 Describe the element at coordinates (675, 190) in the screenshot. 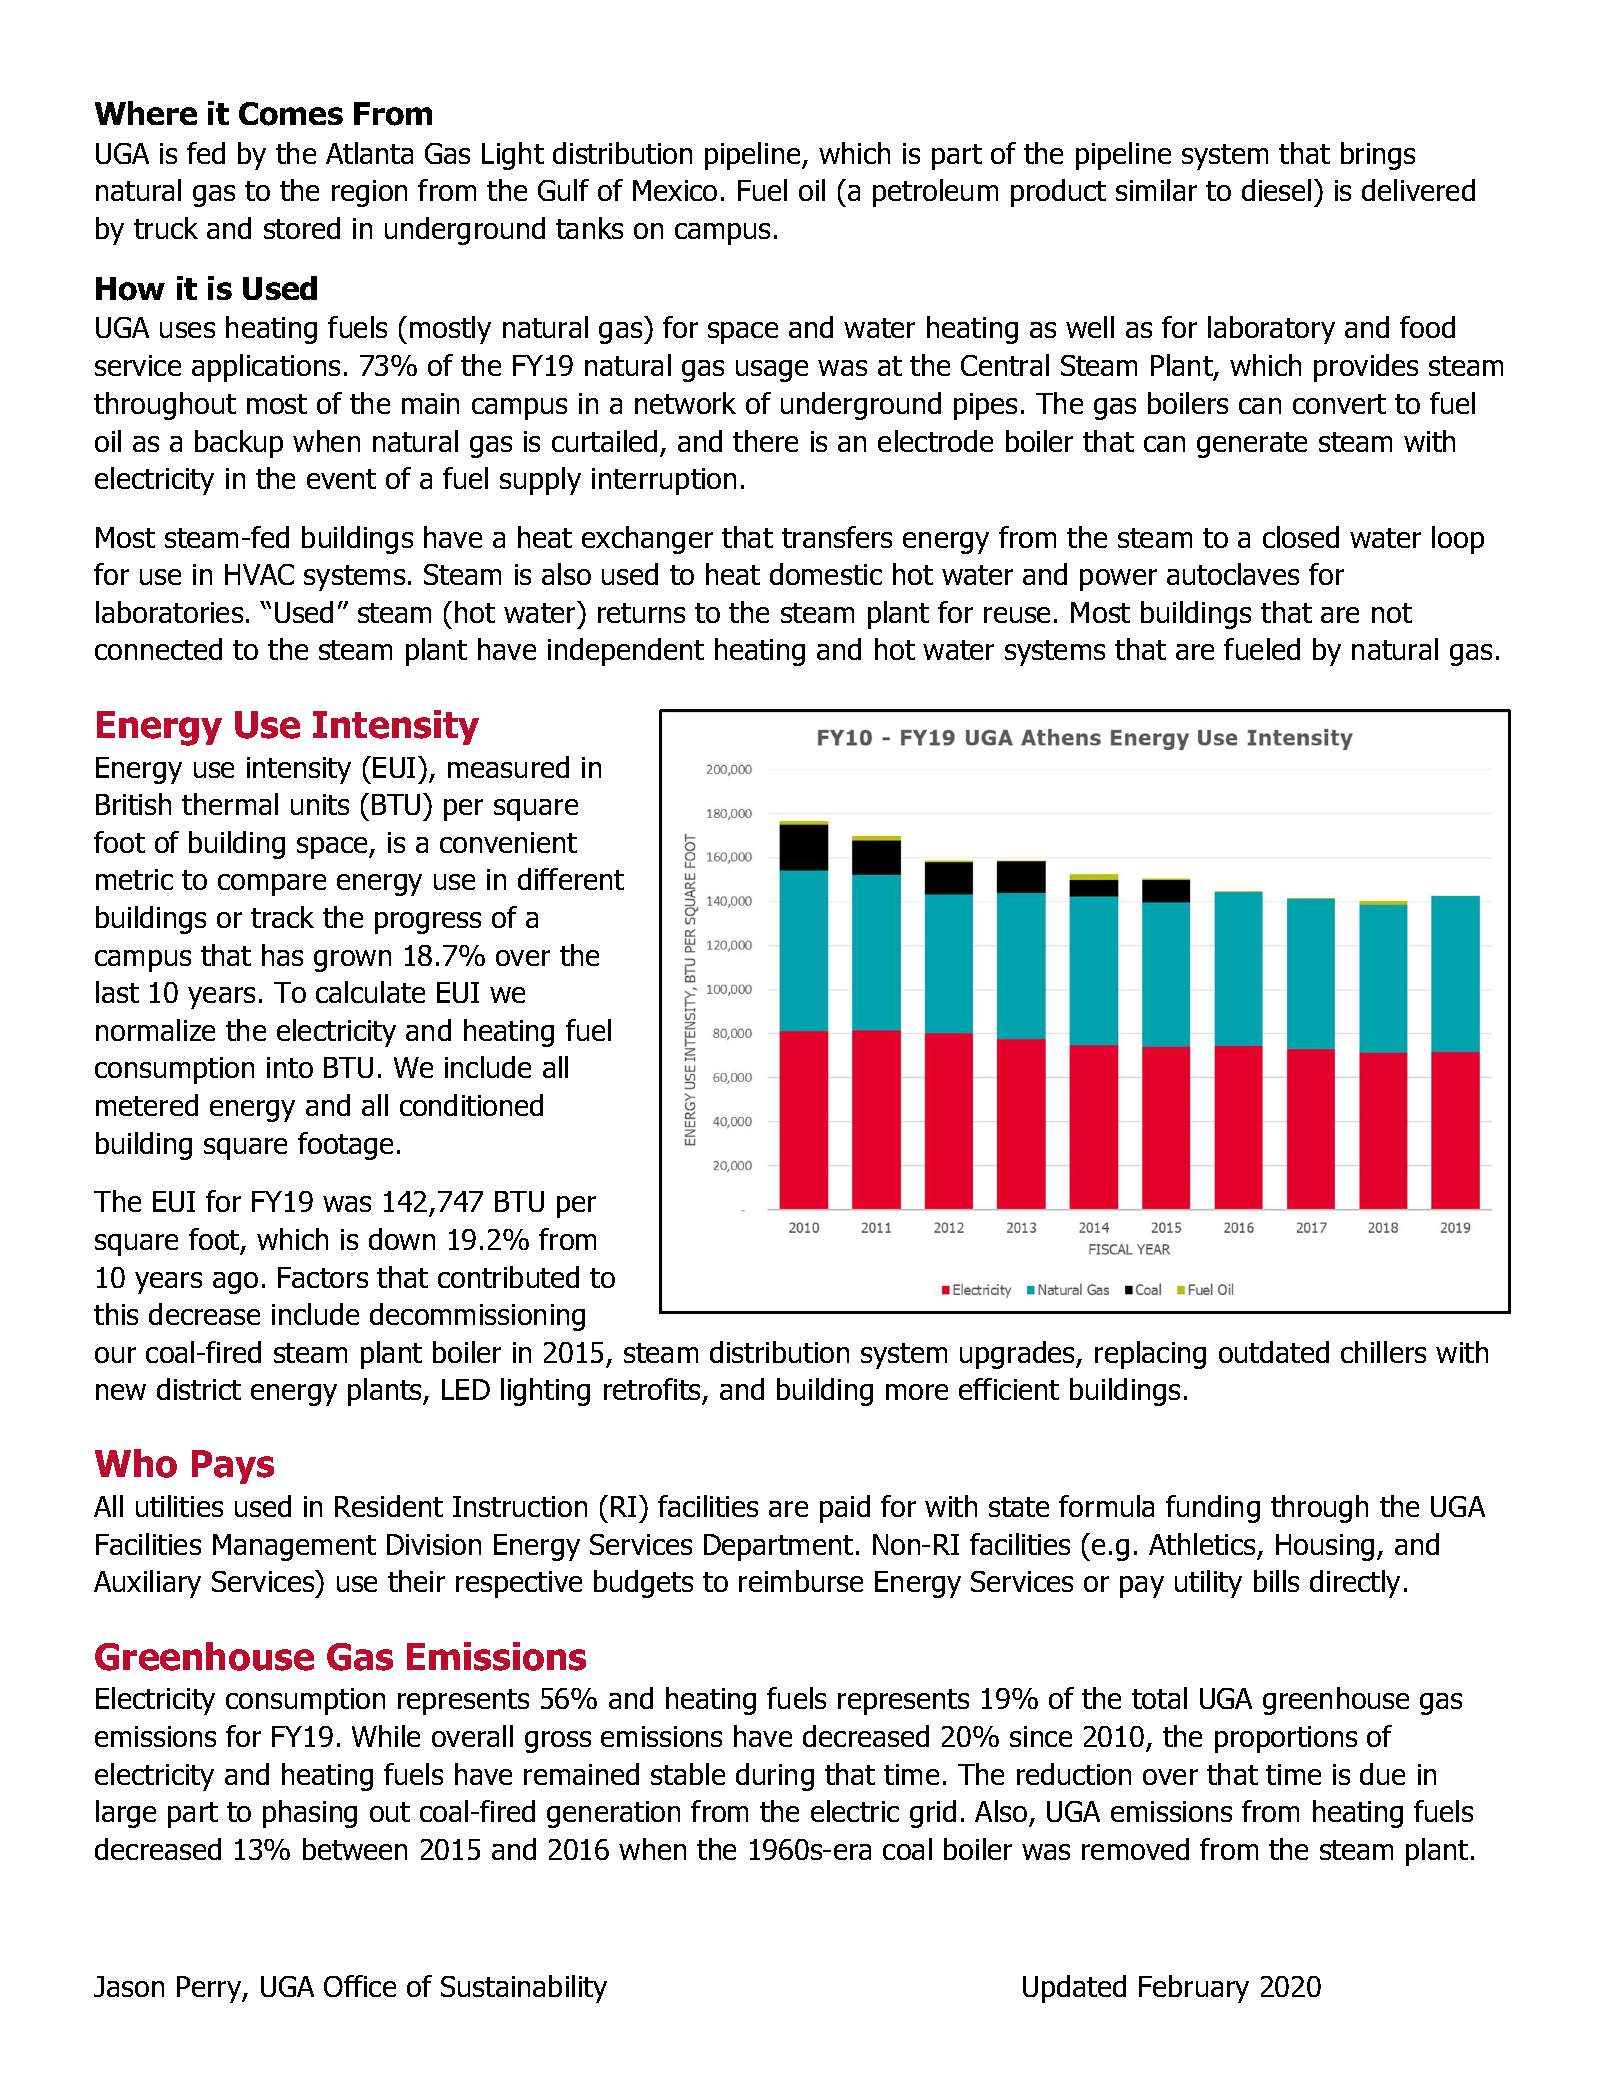

I see `Mexico` at that location.
